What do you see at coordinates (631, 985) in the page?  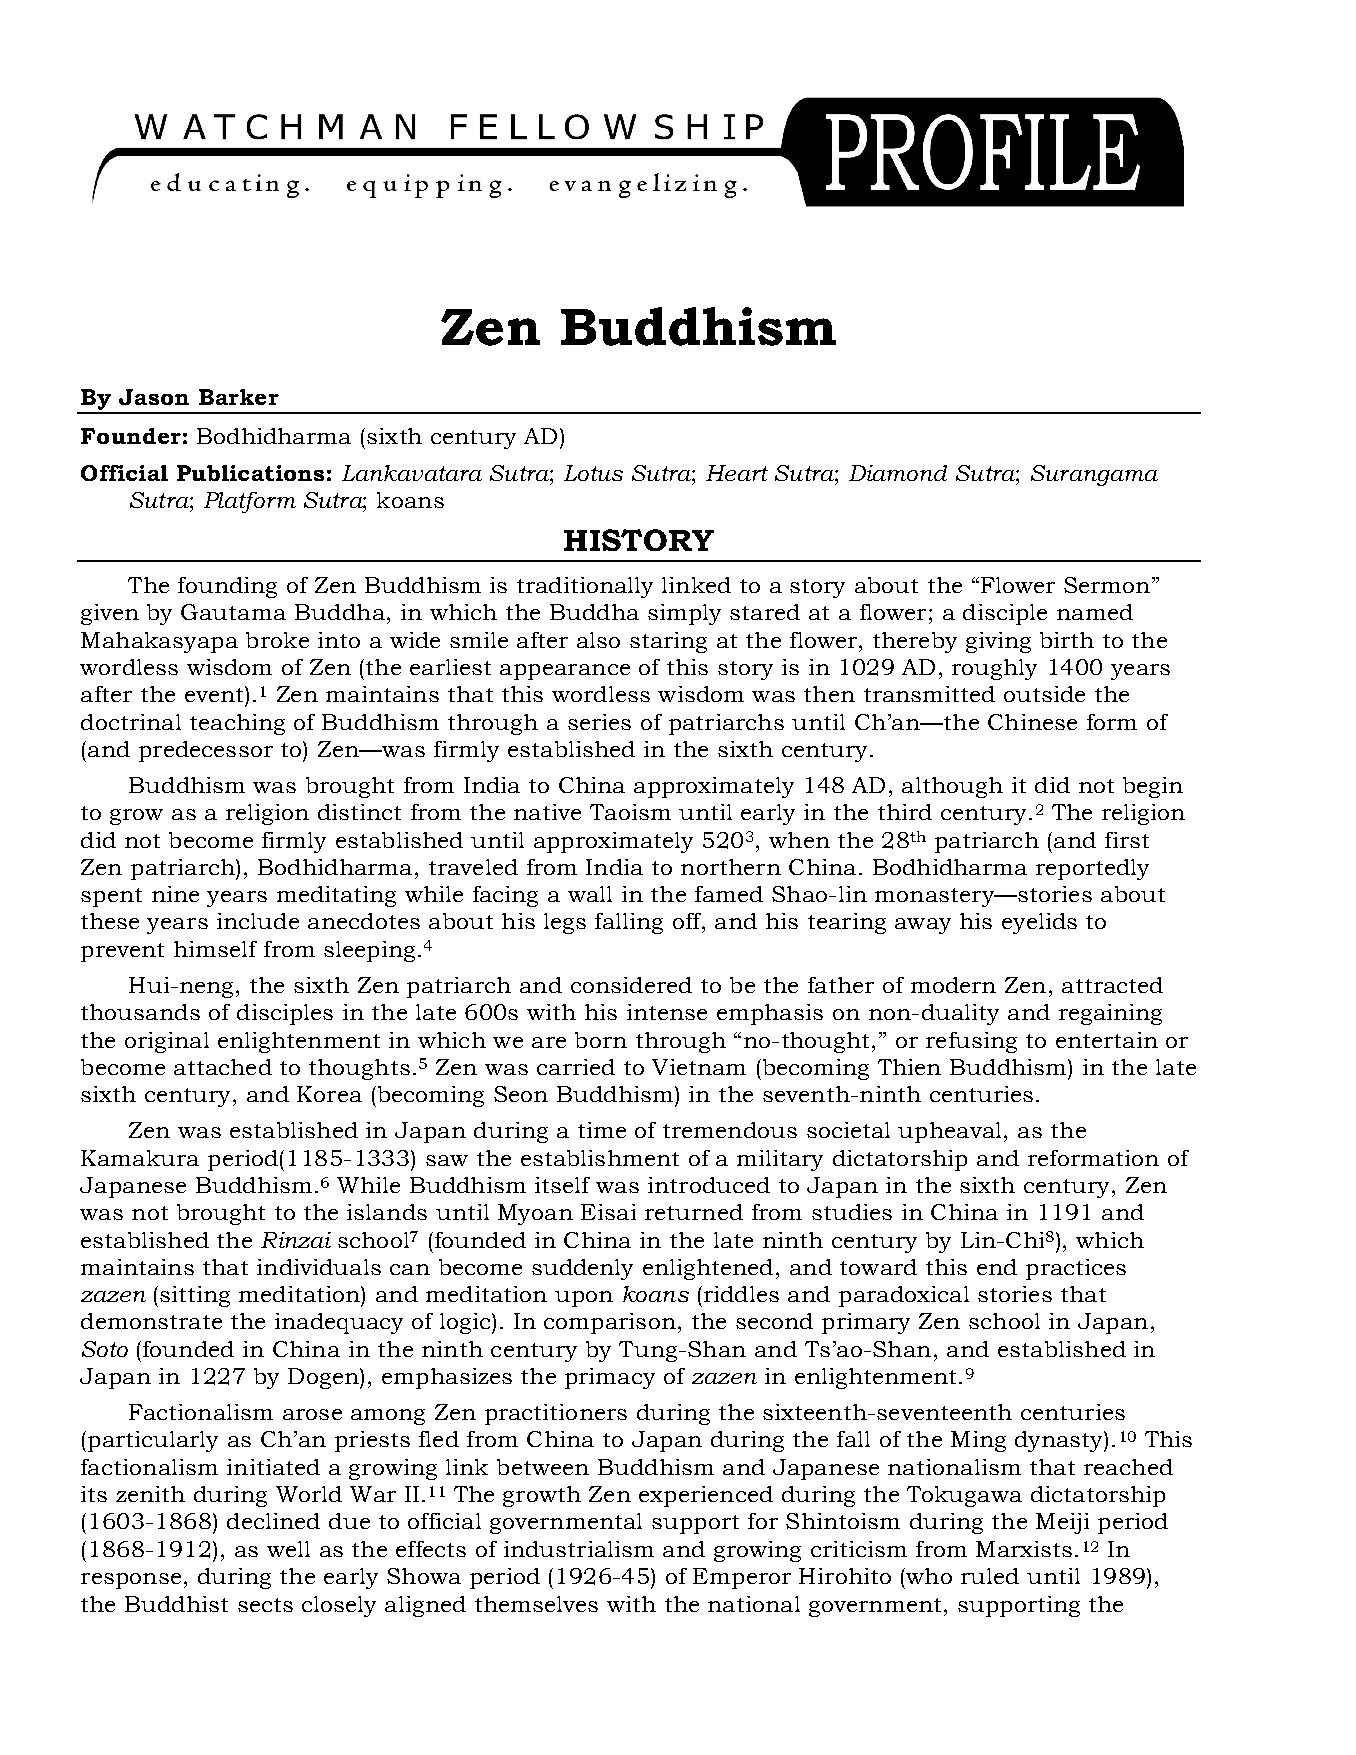 I see `considered` at bounding box center [631, 985].
